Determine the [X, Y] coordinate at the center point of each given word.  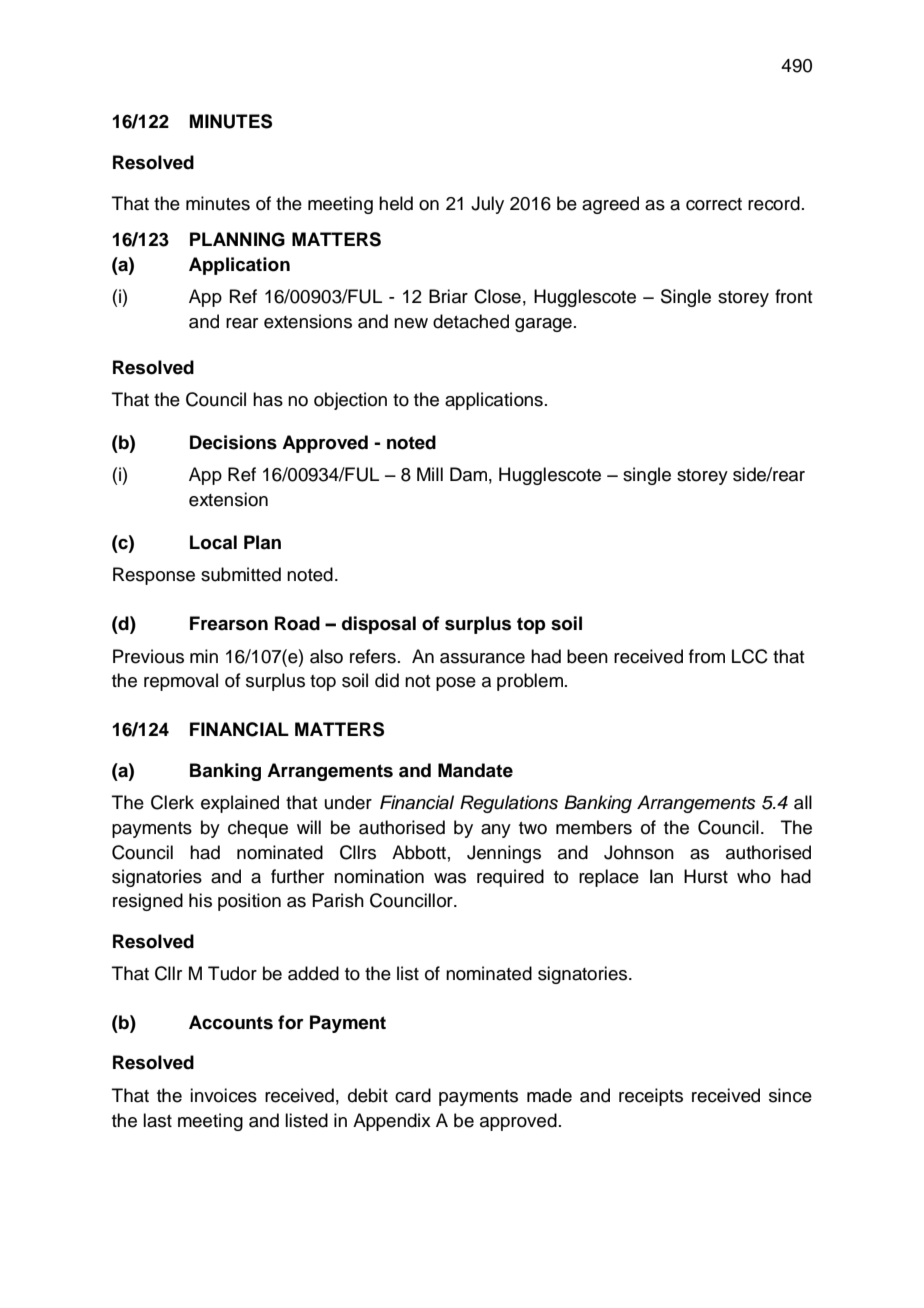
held [396, 203]
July [487, 205]
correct [714, 204]
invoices [223, 1095]
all [803, 802]
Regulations [509, 804]
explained [240, 804]
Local [213, 542]
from [707, 656]
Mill [430, 474]
